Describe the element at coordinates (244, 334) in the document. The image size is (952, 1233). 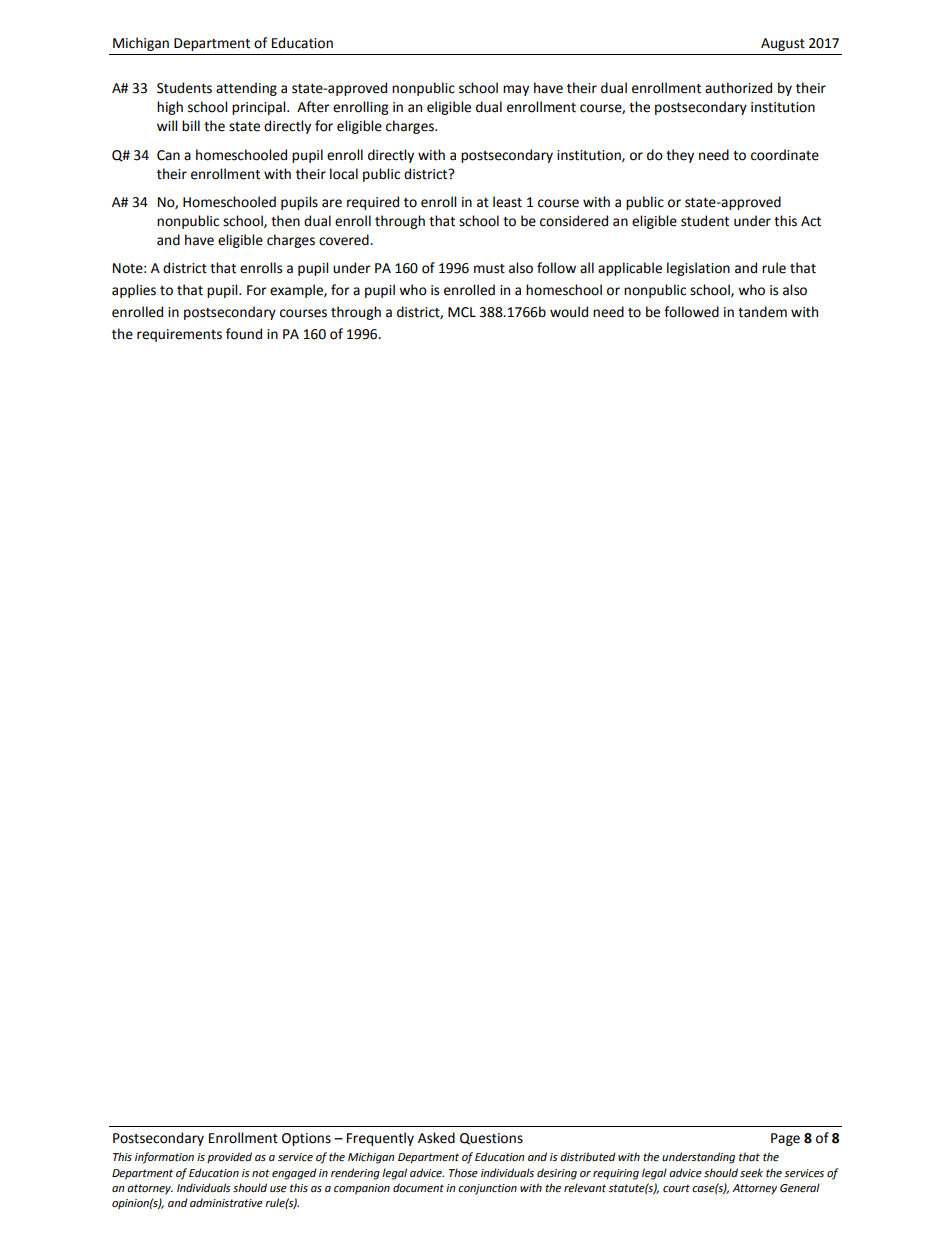
I see `found` at that location.
